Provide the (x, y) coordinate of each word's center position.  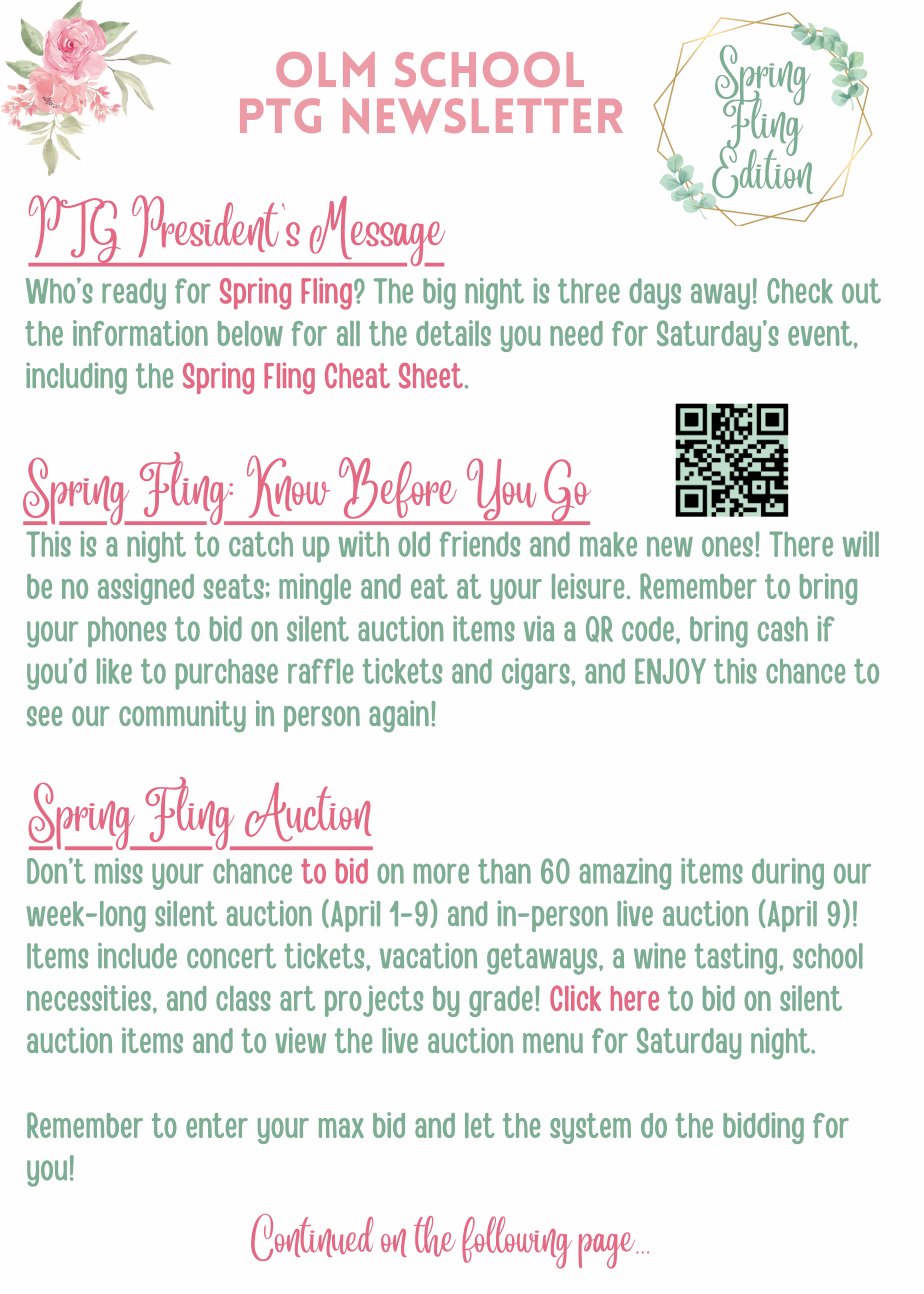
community (182, 716)
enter (217, 1125)
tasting (737, 959)
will (860, 544)
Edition (762, 170)
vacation (428, 956)
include (137, 956)
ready (134, 294)
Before (397, 487)
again (399, 716)
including (76, 378)
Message (376, 231)
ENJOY (670, 671)
